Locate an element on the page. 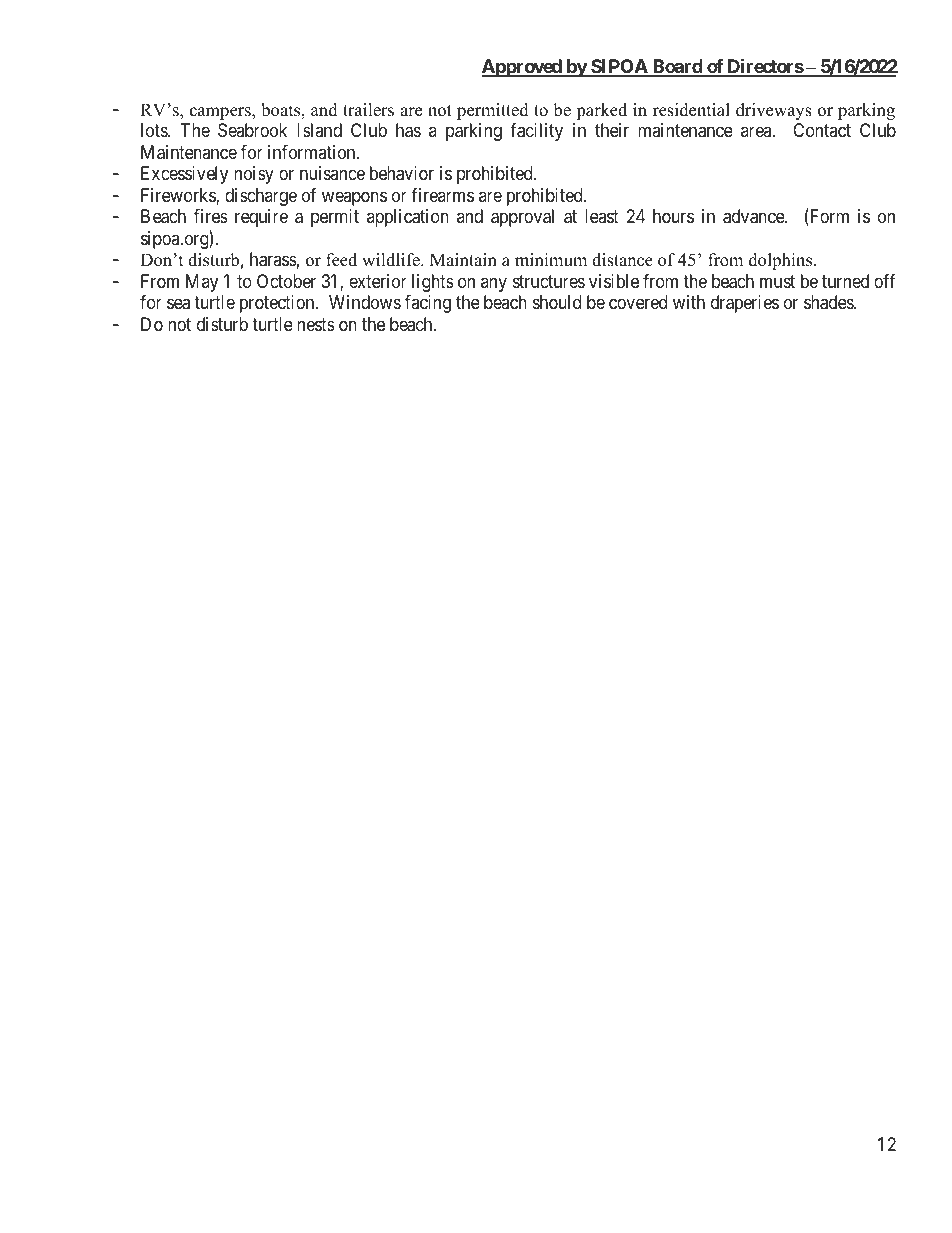  trailers is located at coordinates (368, 110).
